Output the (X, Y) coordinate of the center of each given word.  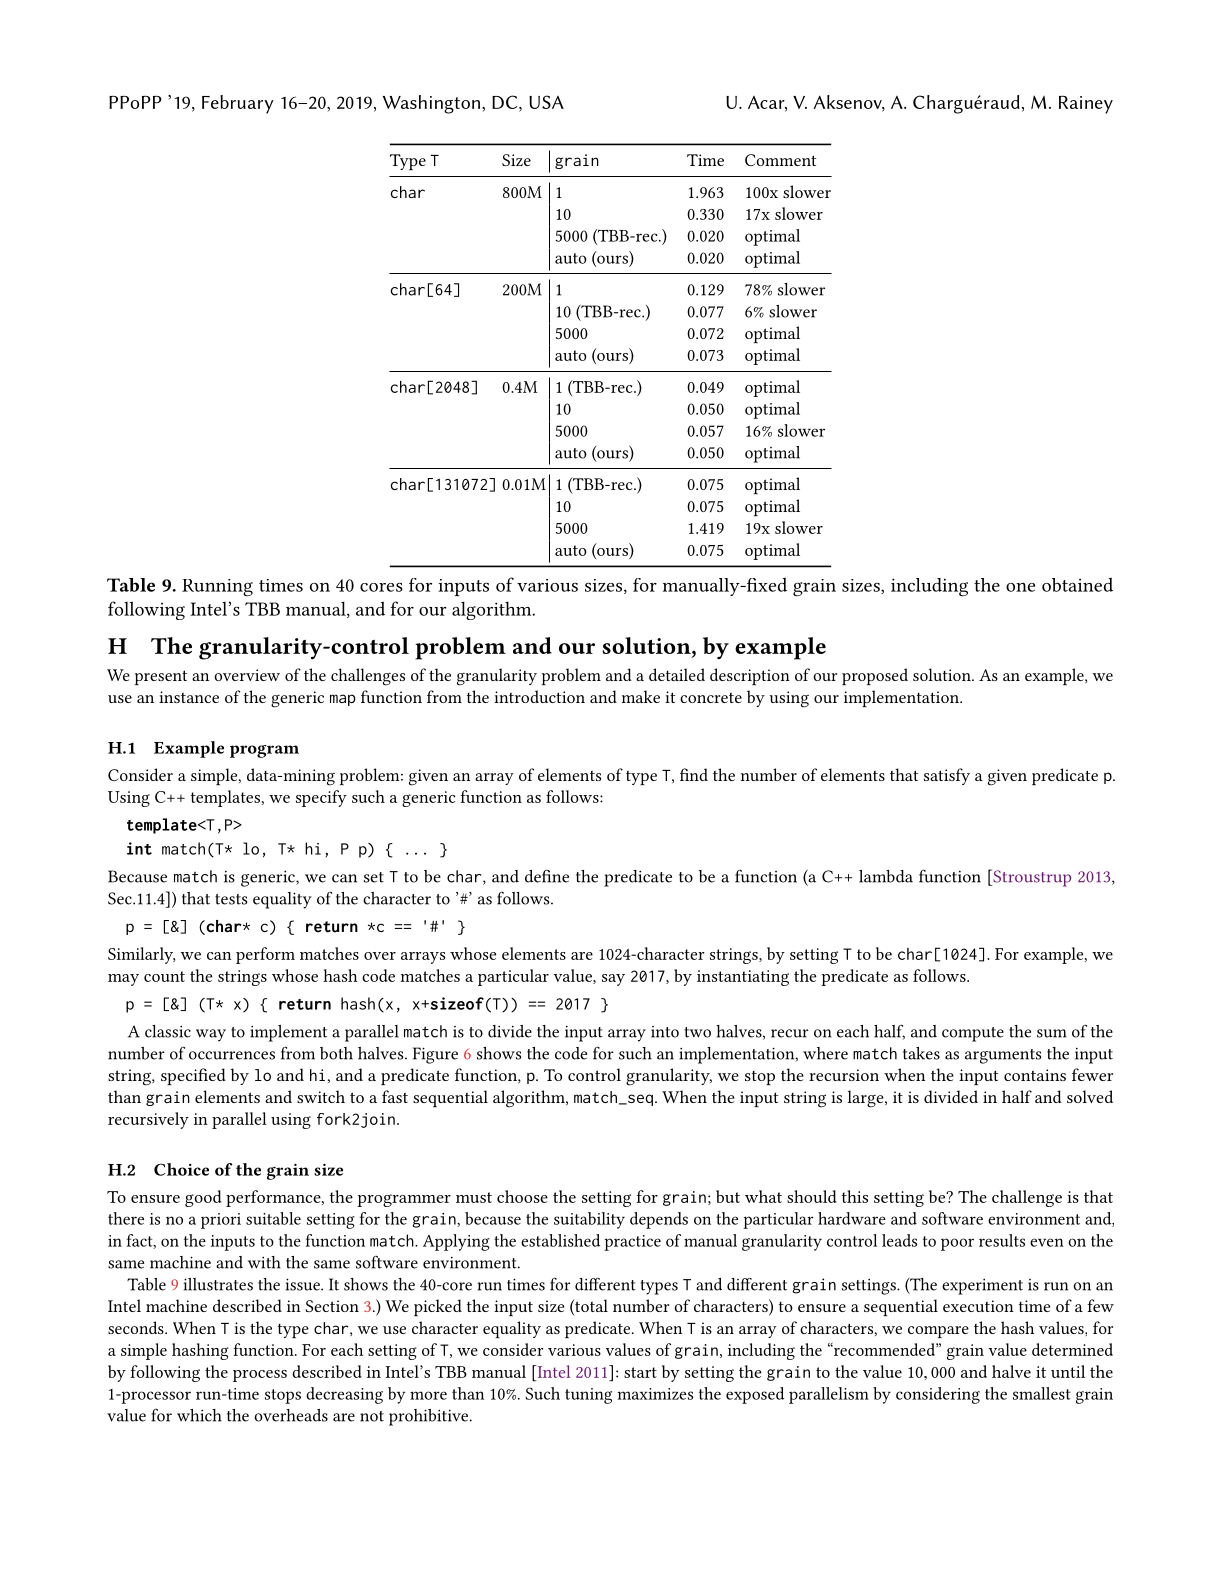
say (613, 980)
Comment (780, 160)
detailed (677, 674)
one (1020, 587)
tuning (588, 1396)
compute (973, 1034)
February (238, 104)
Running (217, 588)
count (164, 976)
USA (546, 102)
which (199, 1415)
